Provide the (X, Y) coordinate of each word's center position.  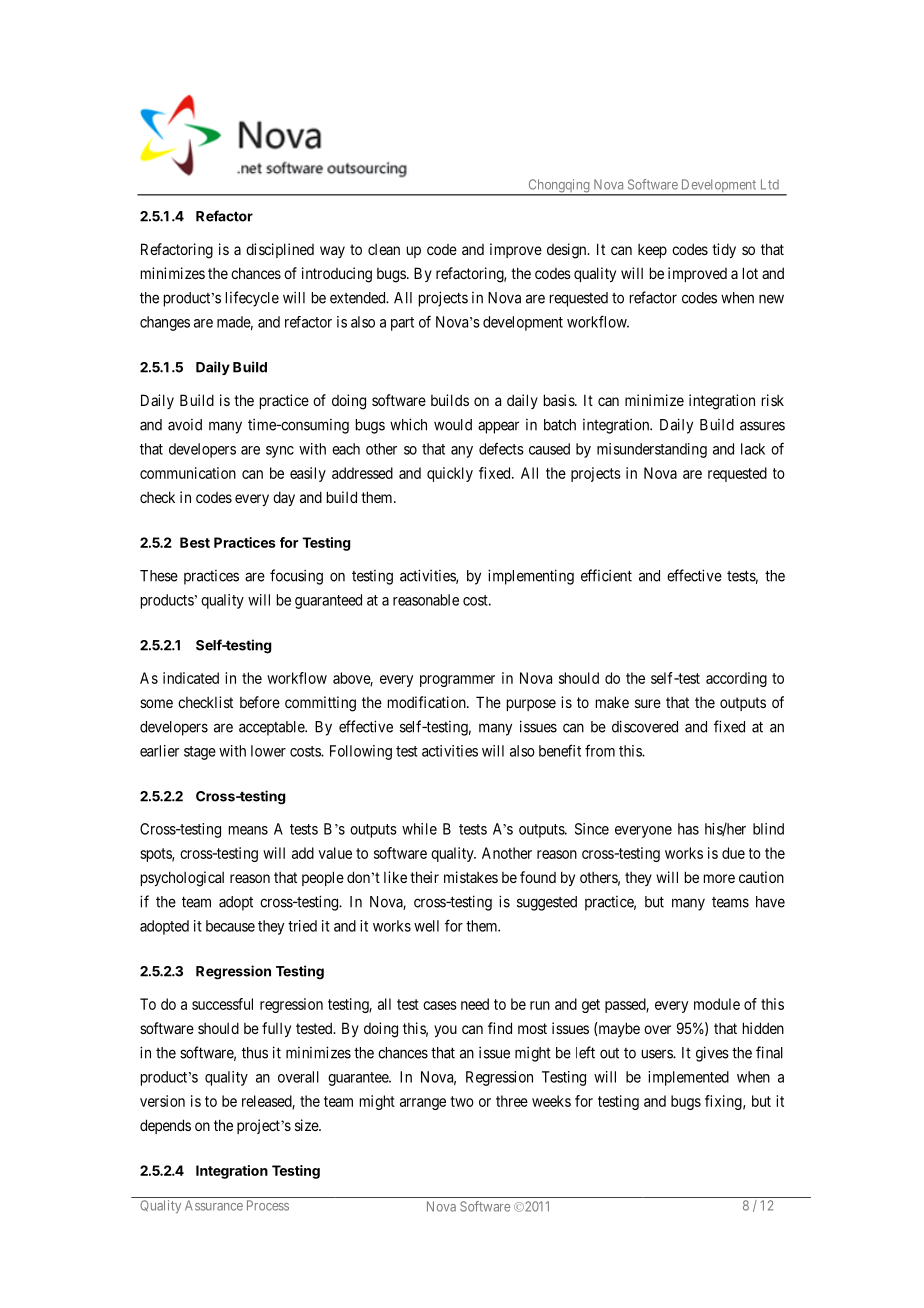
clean (384, 249)
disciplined (280, 250)
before (260, 702)
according (736, 679)
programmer (457, 681)
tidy (724, 250)
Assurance (214, 1205)
